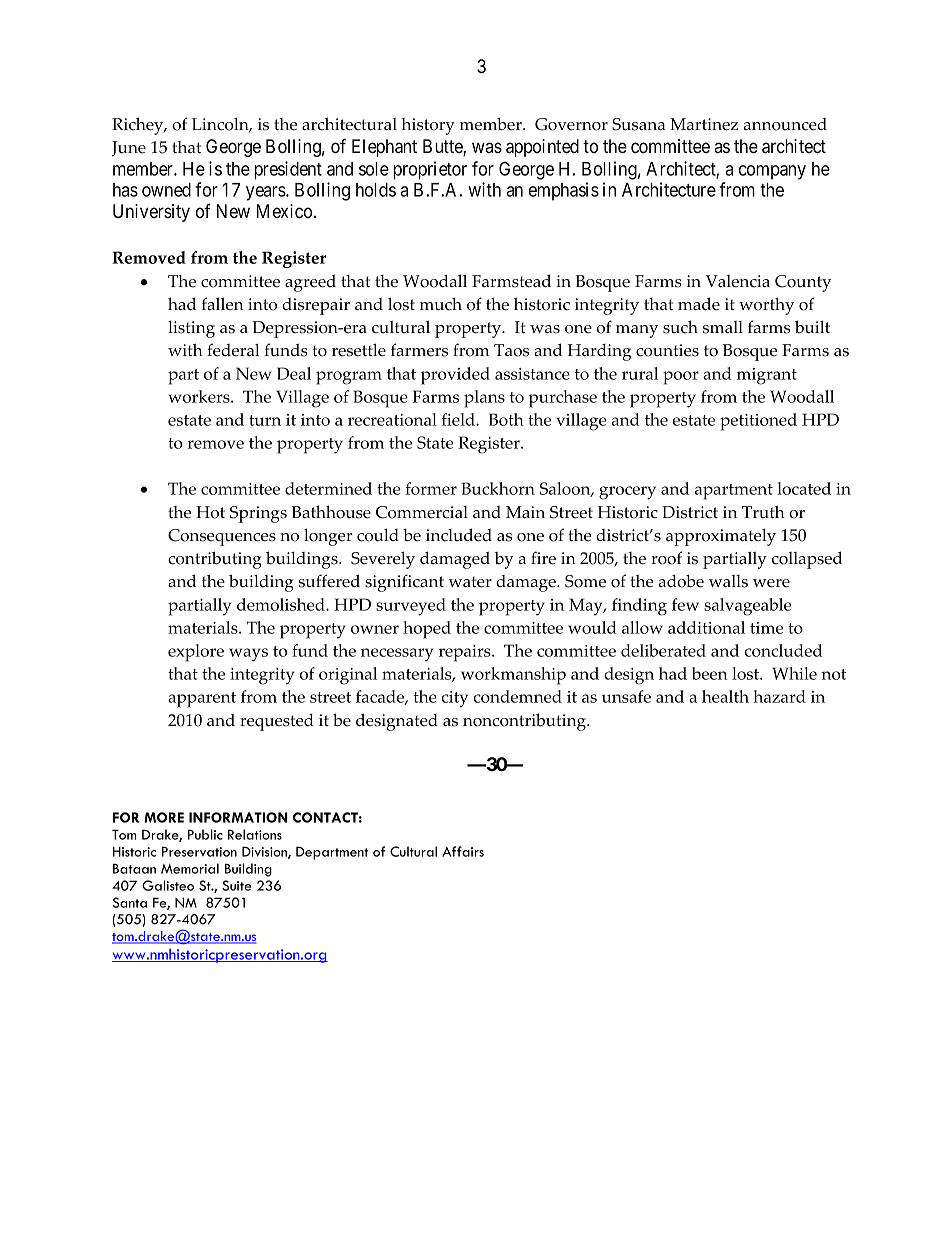 This screenshot has height=1233, width=952. What do you see at coordinates (766, 628) in the screenshot?
I see `time` at bounding box center [766, 628].
